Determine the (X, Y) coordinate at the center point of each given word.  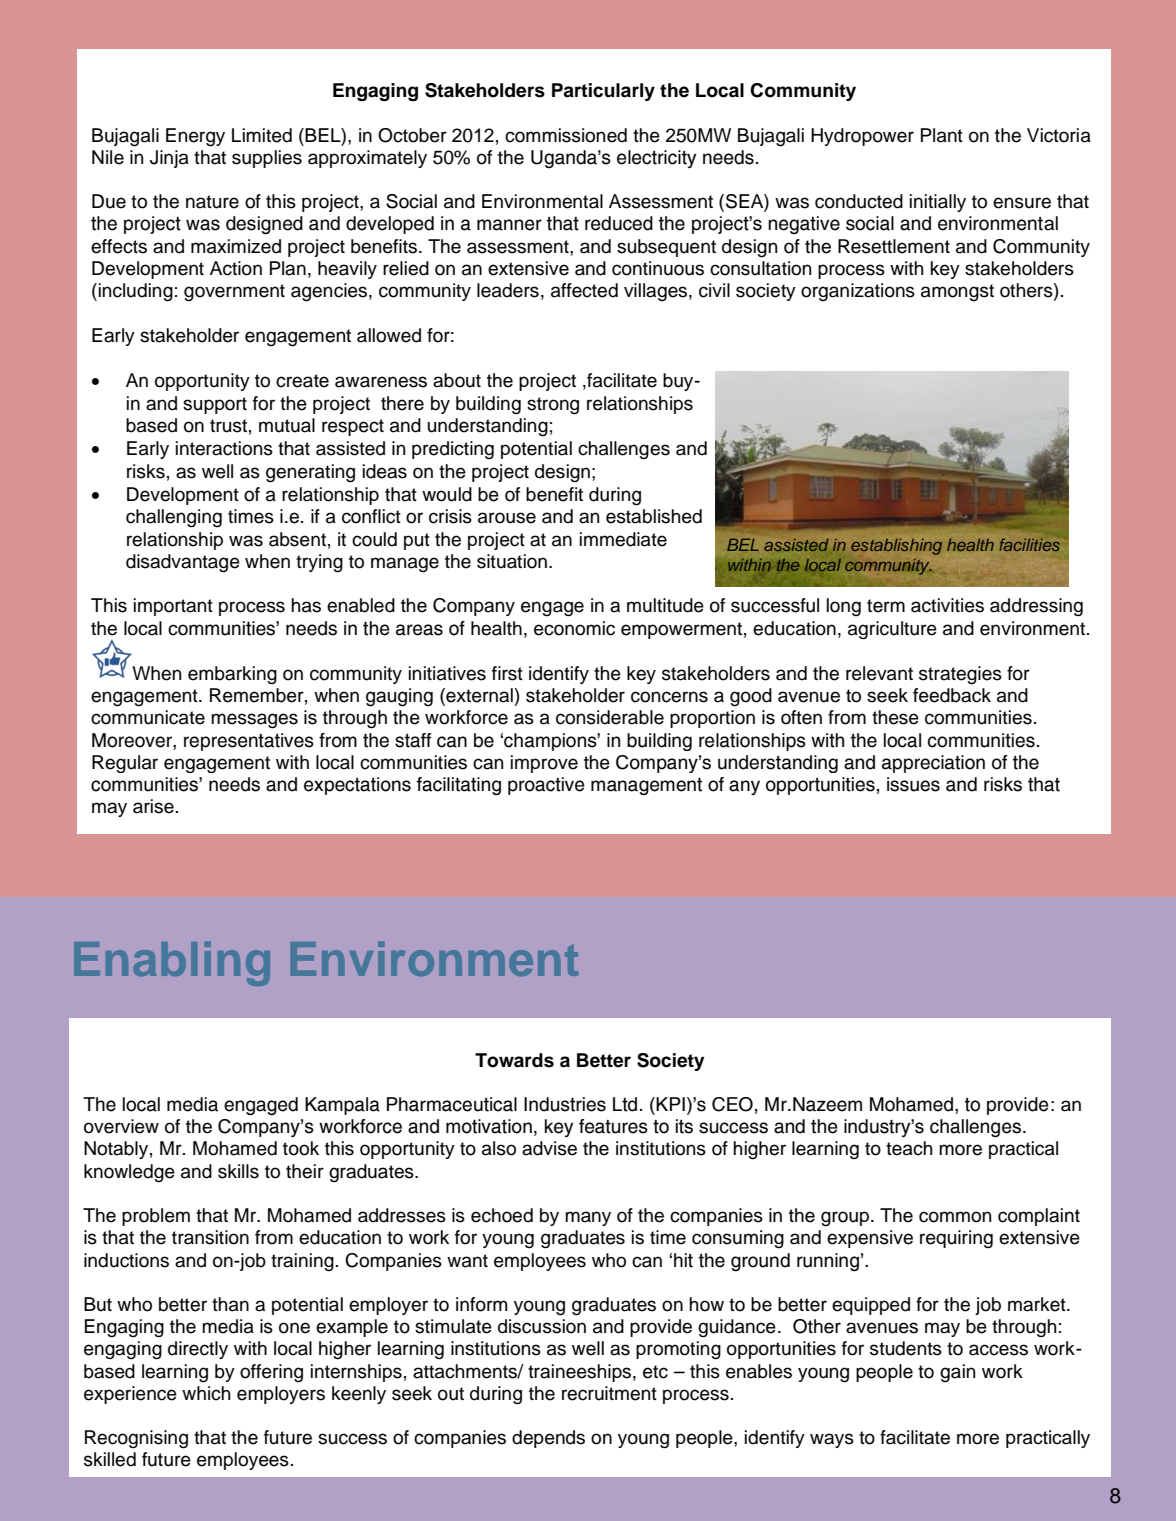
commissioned (566, 135)
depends (548, 1439)
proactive (546, 786)
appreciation (933, 764)
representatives (249, 742)
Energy (195, 137)
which (206, 1393)
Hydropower (862, 137)
